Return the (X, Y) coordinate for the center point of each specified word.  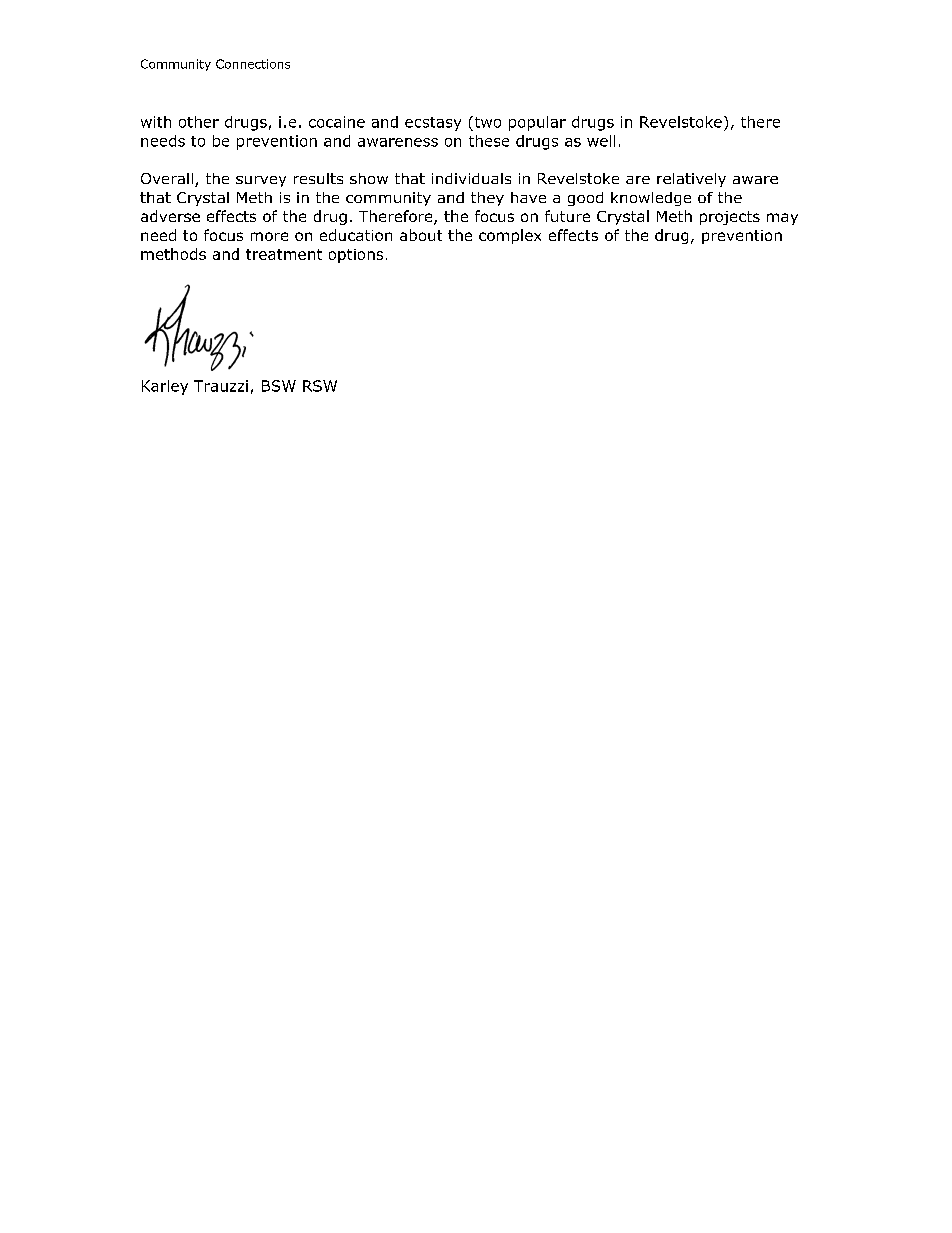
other (199, 122)
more (269, 236)
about (421, 235)
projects (730, 218)
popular (537, 123)
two (486, 122)
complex (510, 236)
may (782, 219)
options (356, 256)
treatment (284, 254)
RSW (320, 386)
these (489, 141)
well (601, 141)
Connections (253, 64)
